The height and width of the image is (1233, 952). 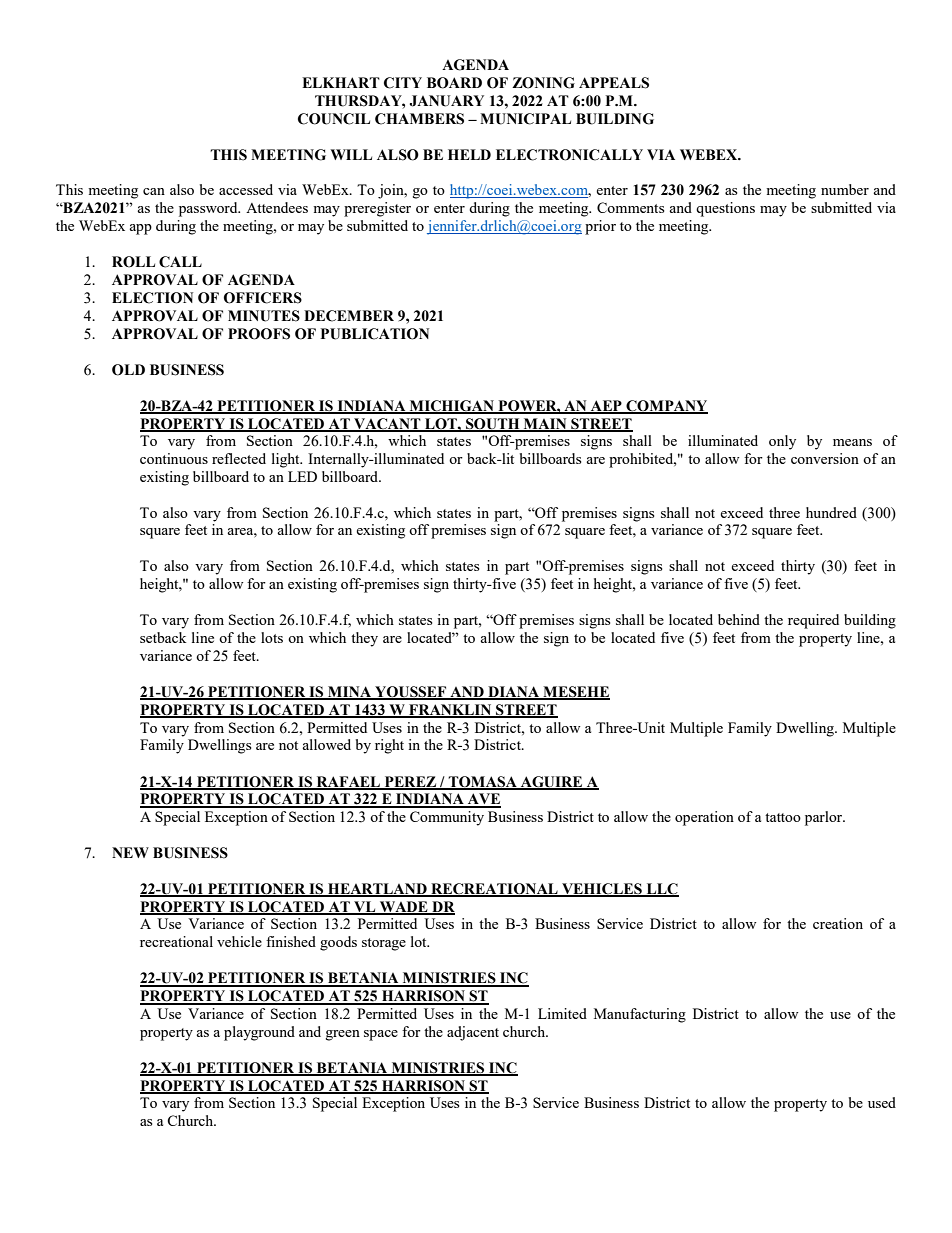 I want to click on adjacent, so click(x=473, y=1033).
